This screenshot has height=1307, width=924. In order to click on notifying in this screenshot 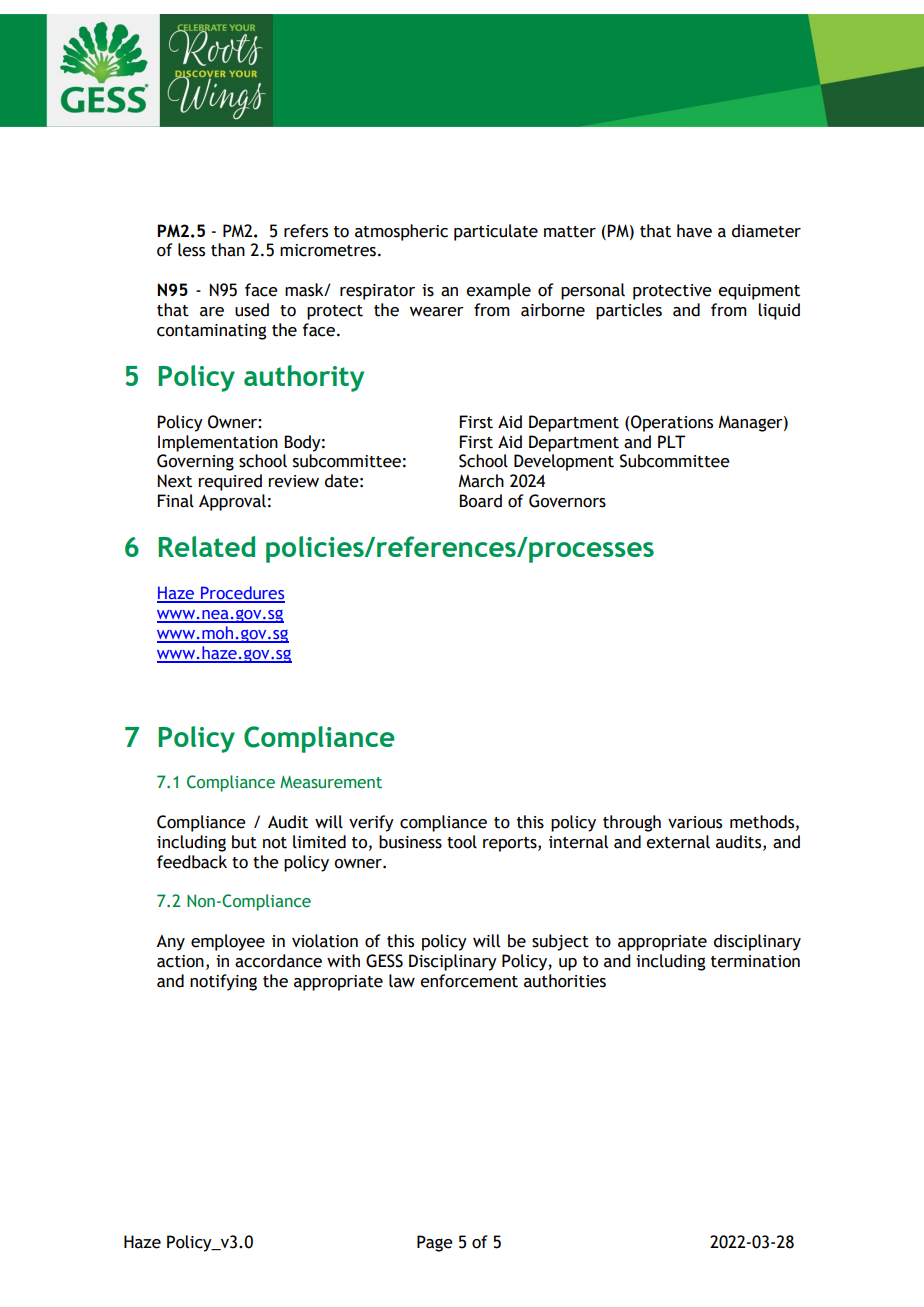, I will do `click(223, 982)`.
